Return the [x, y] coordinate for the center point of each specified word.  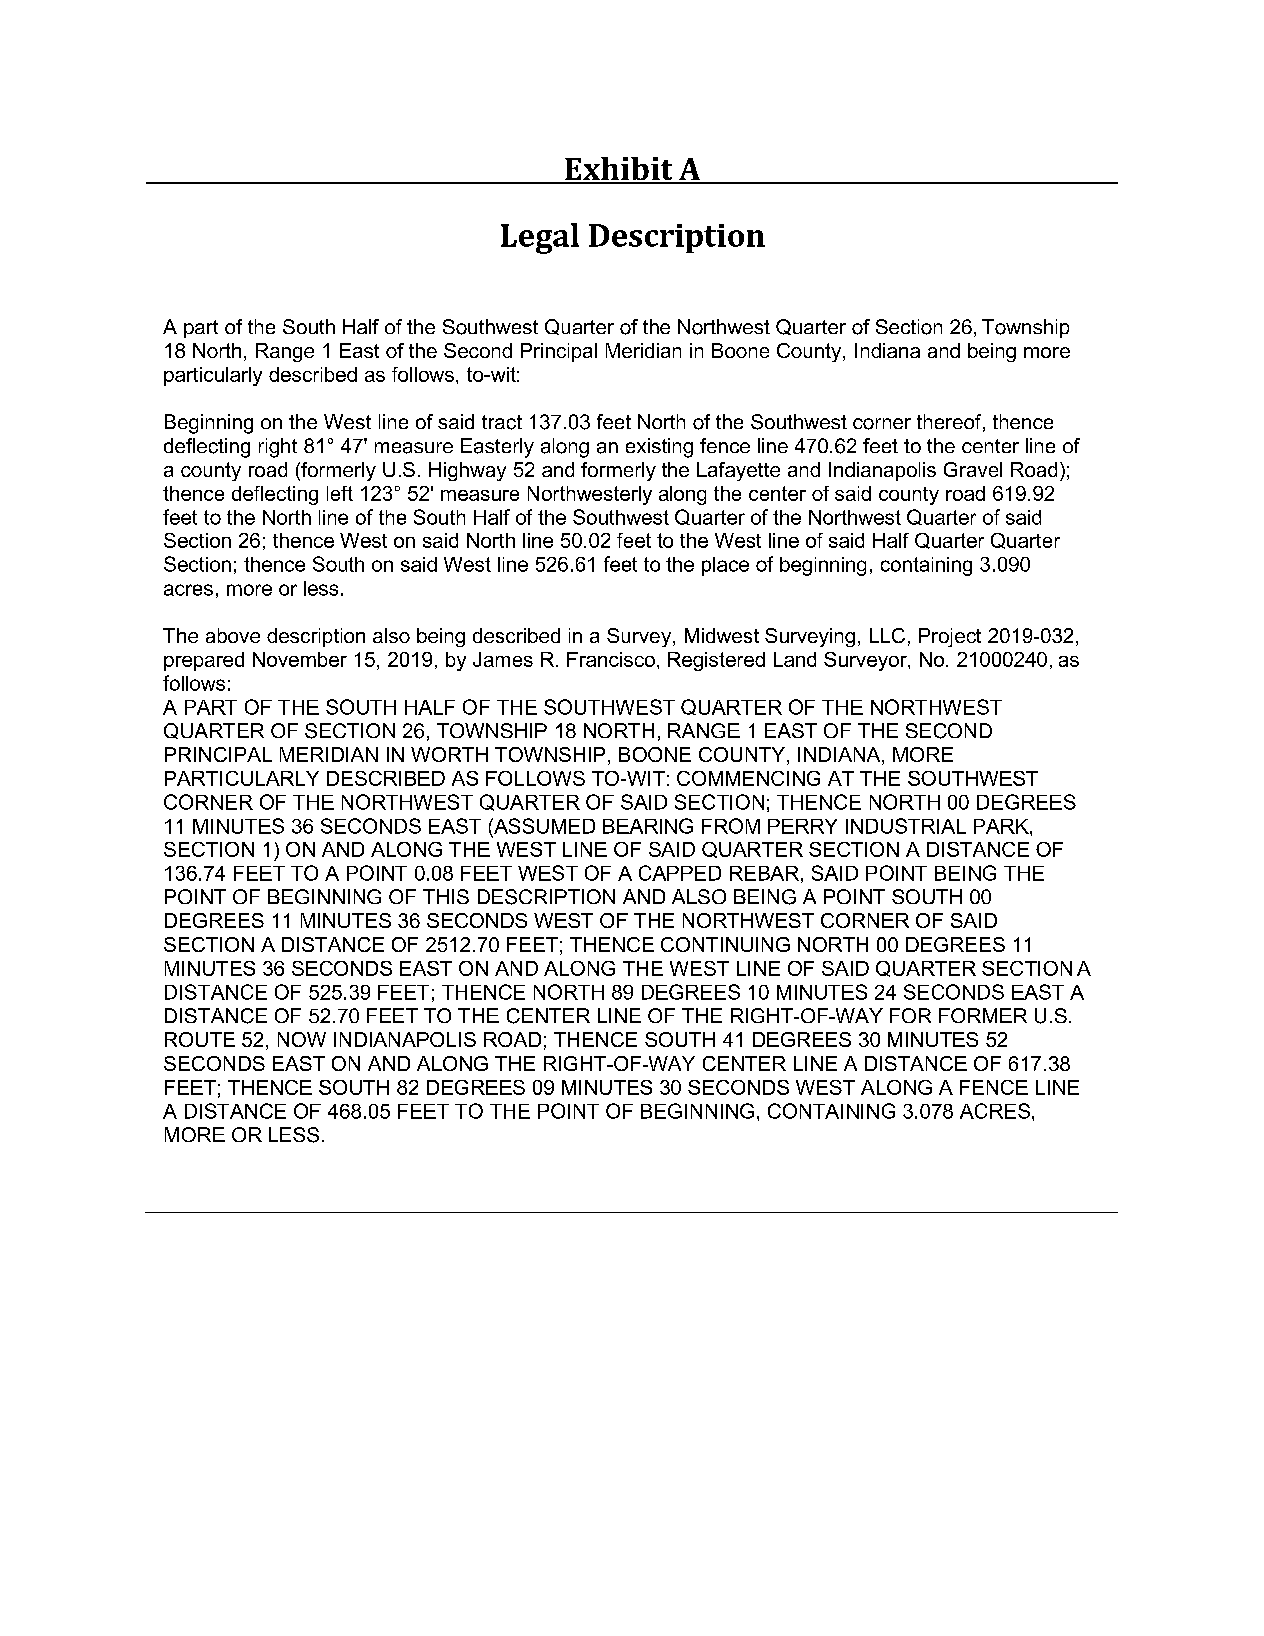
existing [659, 448]
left [340, 493]
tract [502, 422]
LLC [887, 635]
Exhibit [619, 170]
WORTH [449, 754]
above [233, 635]
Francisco [611, 659]
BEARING [648, 826]
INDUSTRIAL [906, 826]
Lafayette [738, 471]
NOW [302, 1039]
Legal [540, 238]
